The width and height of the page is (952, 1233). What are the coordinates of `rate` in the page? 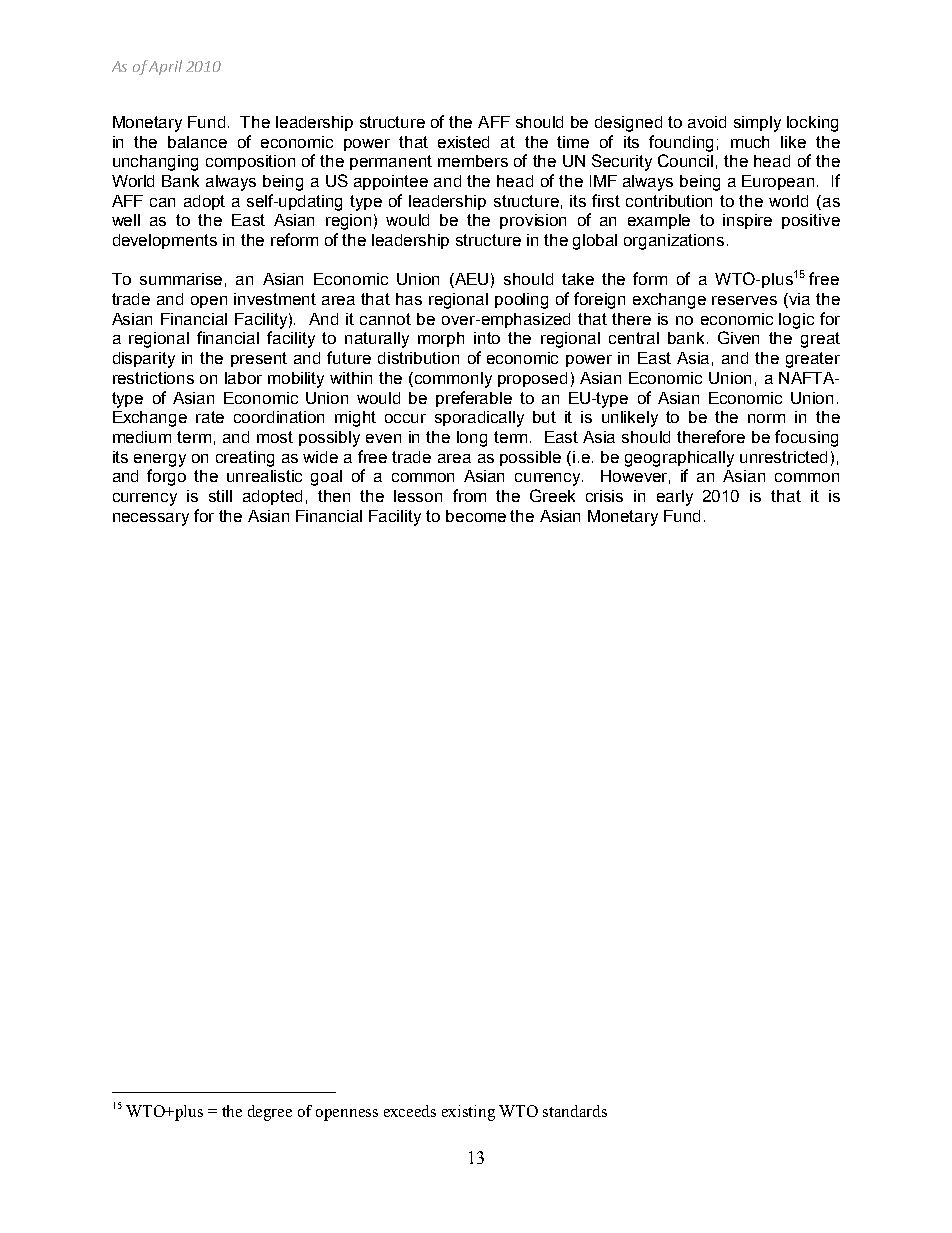 It's located at (210, 417).
